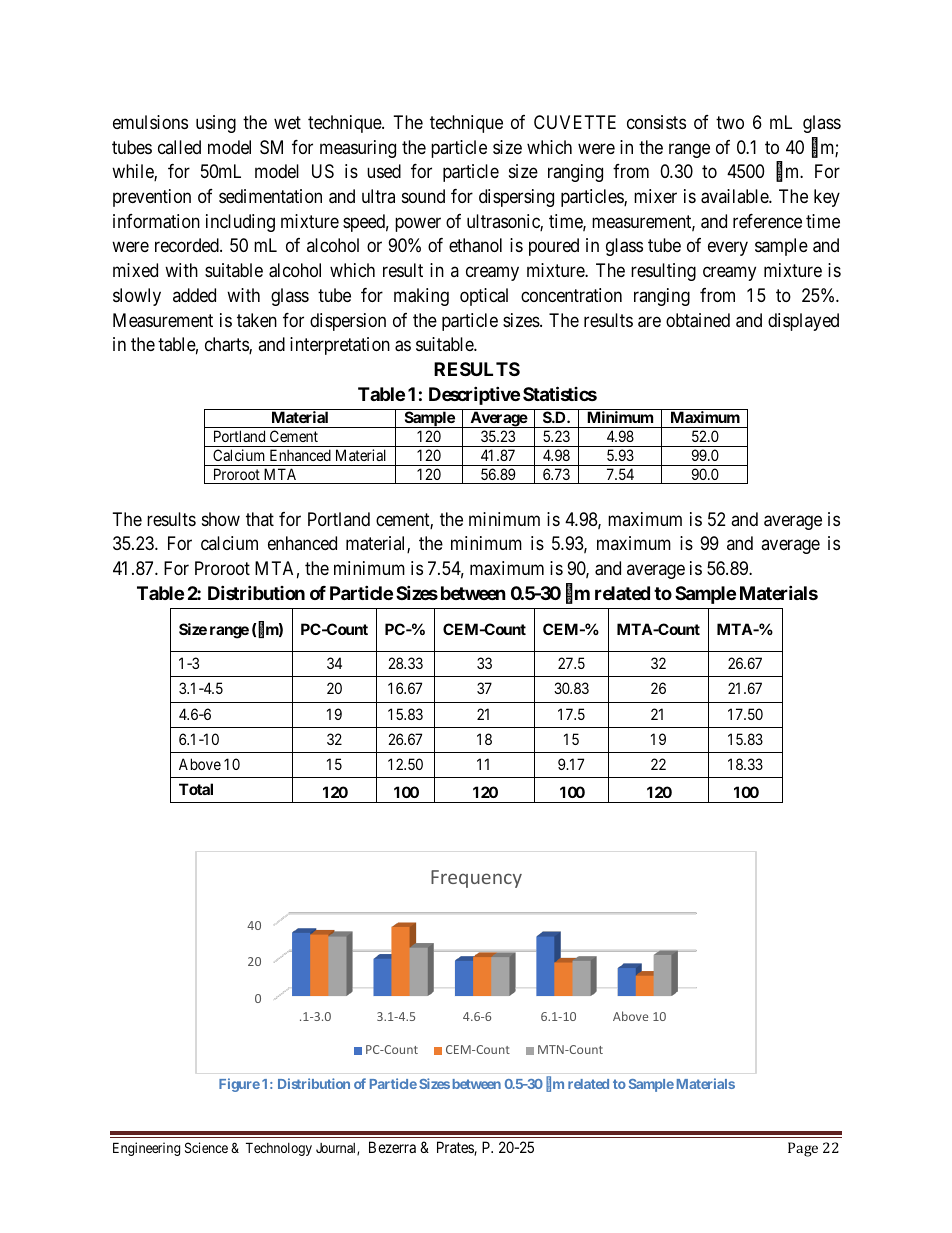  Describe the element at coordinates (803, 322) in the image. I see `displayed` at that location.
